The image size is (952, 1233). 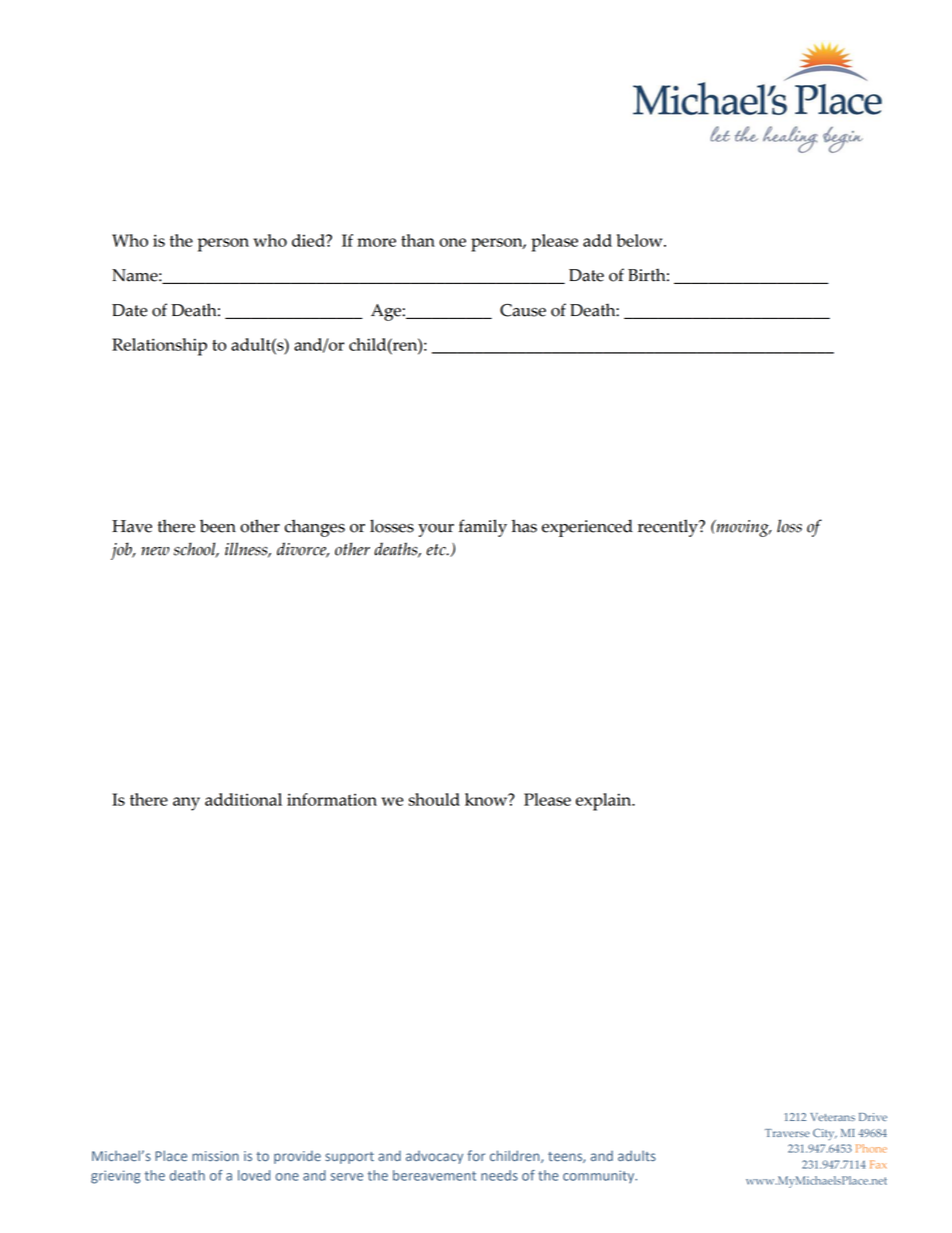 What do you see at coordinates (155, 551) in the screenshot?
I see `new` at bounding box center [155, 551].
